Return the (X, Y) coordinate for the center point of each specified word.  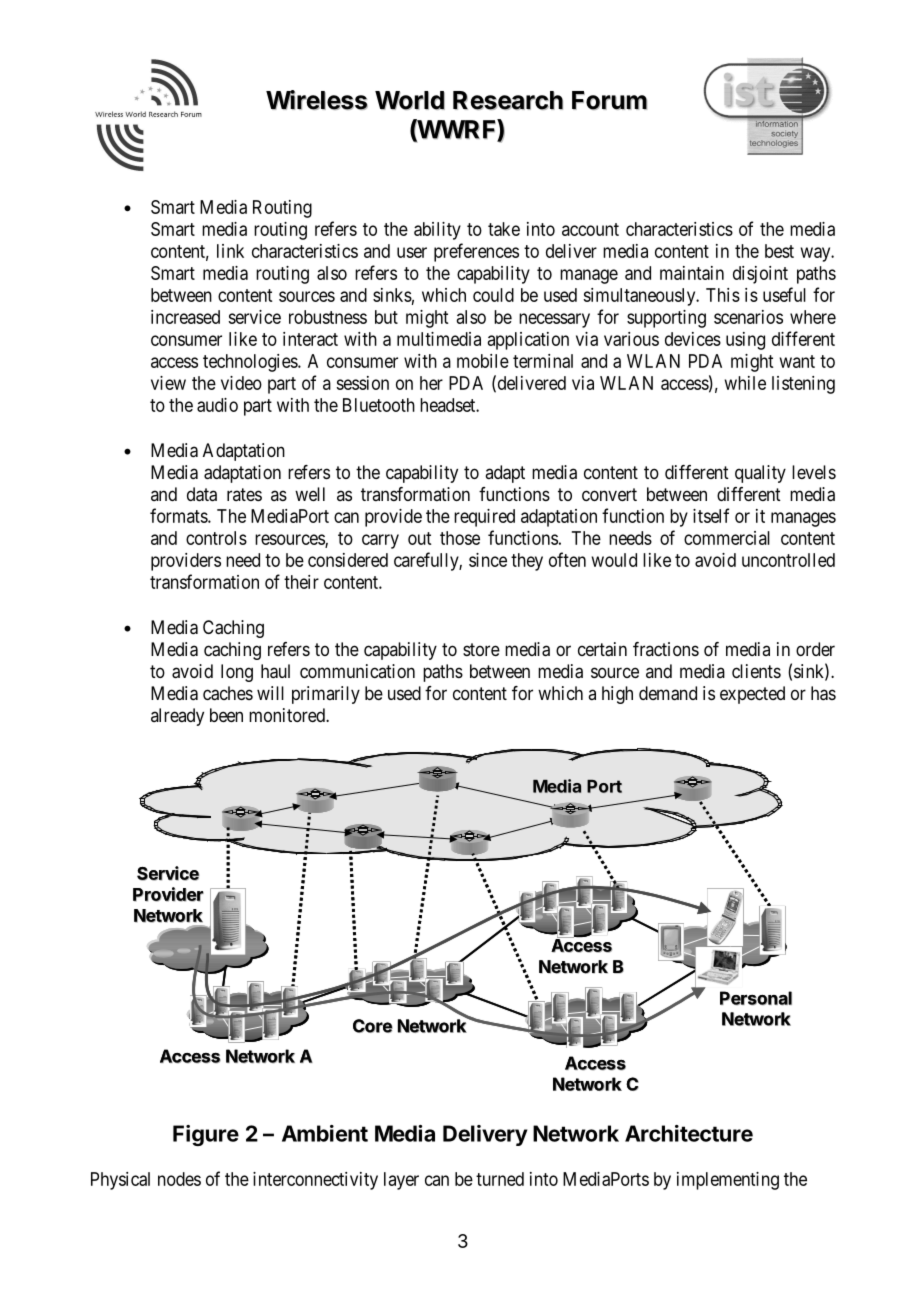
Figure (206, 1135)
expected (752, 695)
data (202, 494)
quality (760, 474)
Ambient (325, 1133)
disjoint (760, 275)
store (481, 649)
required (484, 518)
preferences (476, 252)
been (226, 715)
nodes (179, 1179)
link (230, 251)
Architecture (689, 1133)
